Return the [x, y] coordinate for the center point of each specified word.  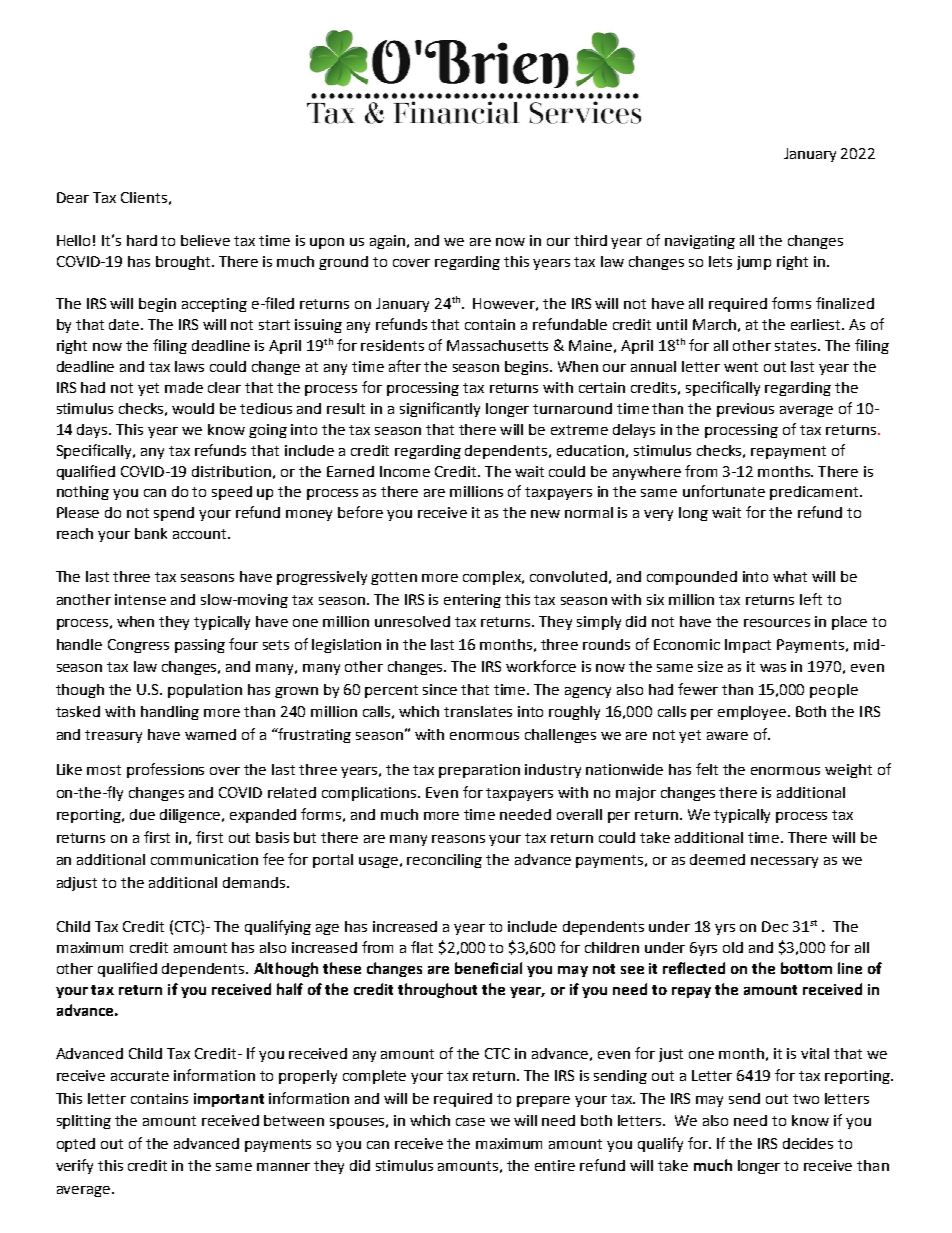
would [193, 408]
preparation [479, 771]
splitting [84, 1122]
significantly [440, 409]
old [733, 947]
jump [754, 263]
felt [707, 769]
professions [165, 770]
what [790, 576]
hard [142, 240]
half [290, 989]
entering [472, 601]
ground [343, 263]
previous [745, 410]
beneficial [488, 968]
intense [140, 599]
